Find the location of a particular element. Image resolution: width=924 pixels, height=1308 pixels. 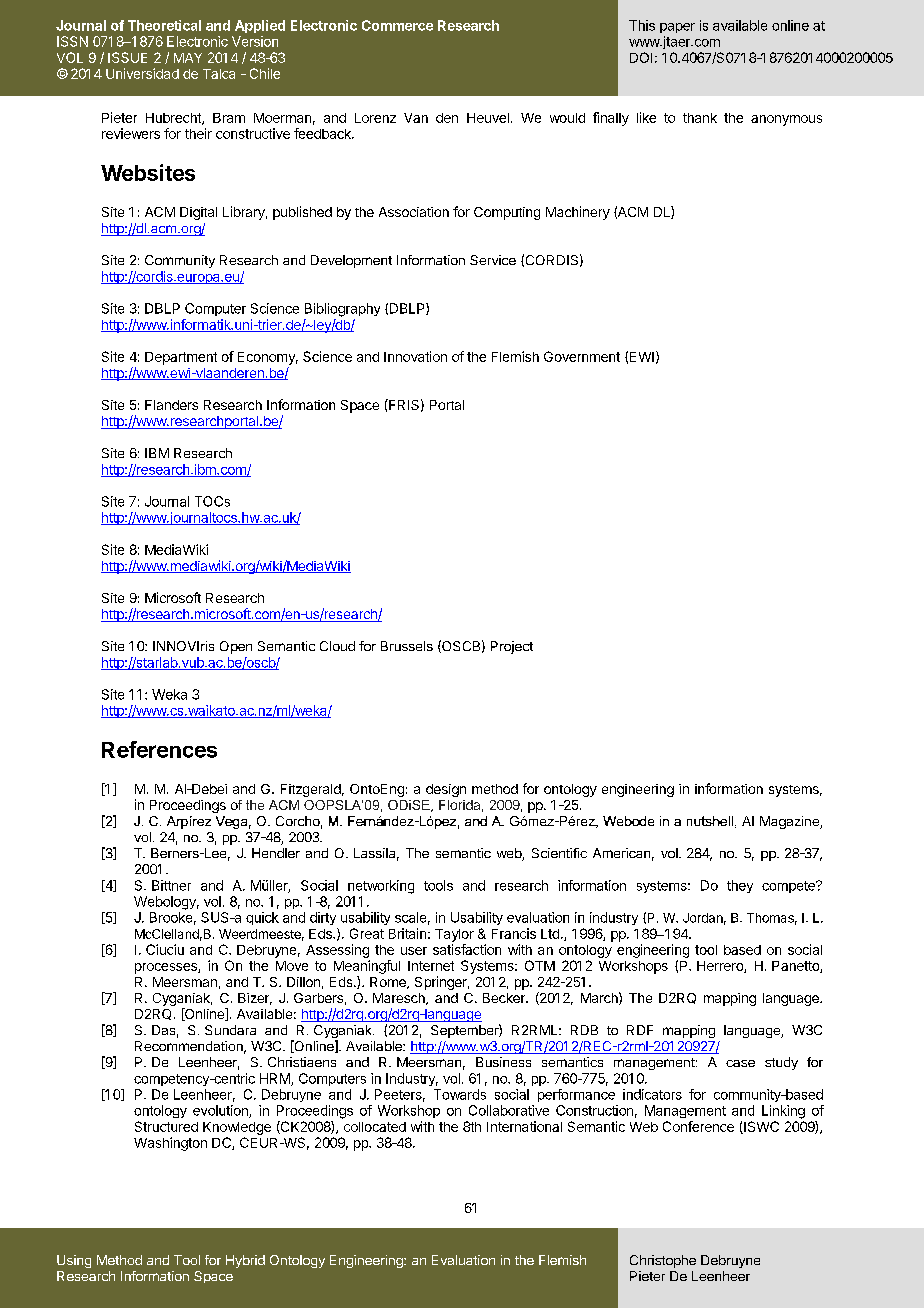

Government is located at coordinates (582, 356).
